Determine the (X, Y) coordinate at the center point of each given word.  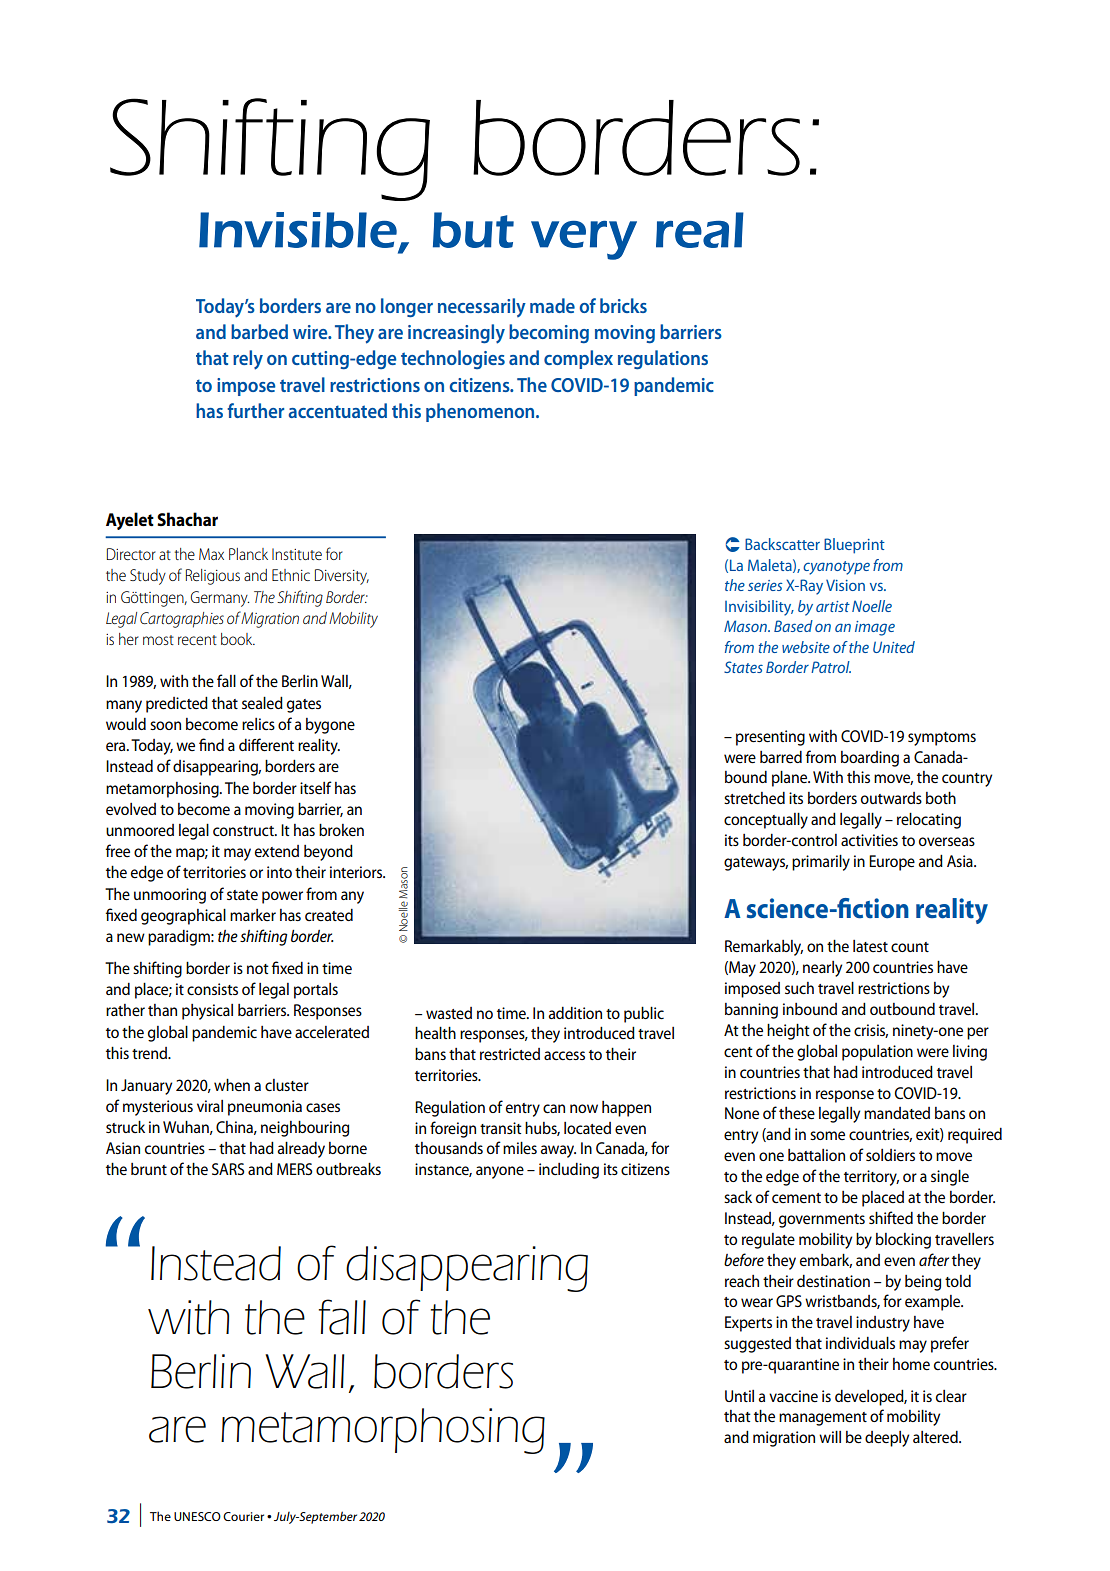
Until (739, 1396)
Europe (892, 863)
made (552, 305)
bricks (623, 305)
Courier (243, 1516)
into (279, 872)
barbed (259, 331)
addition (575, 1013)
